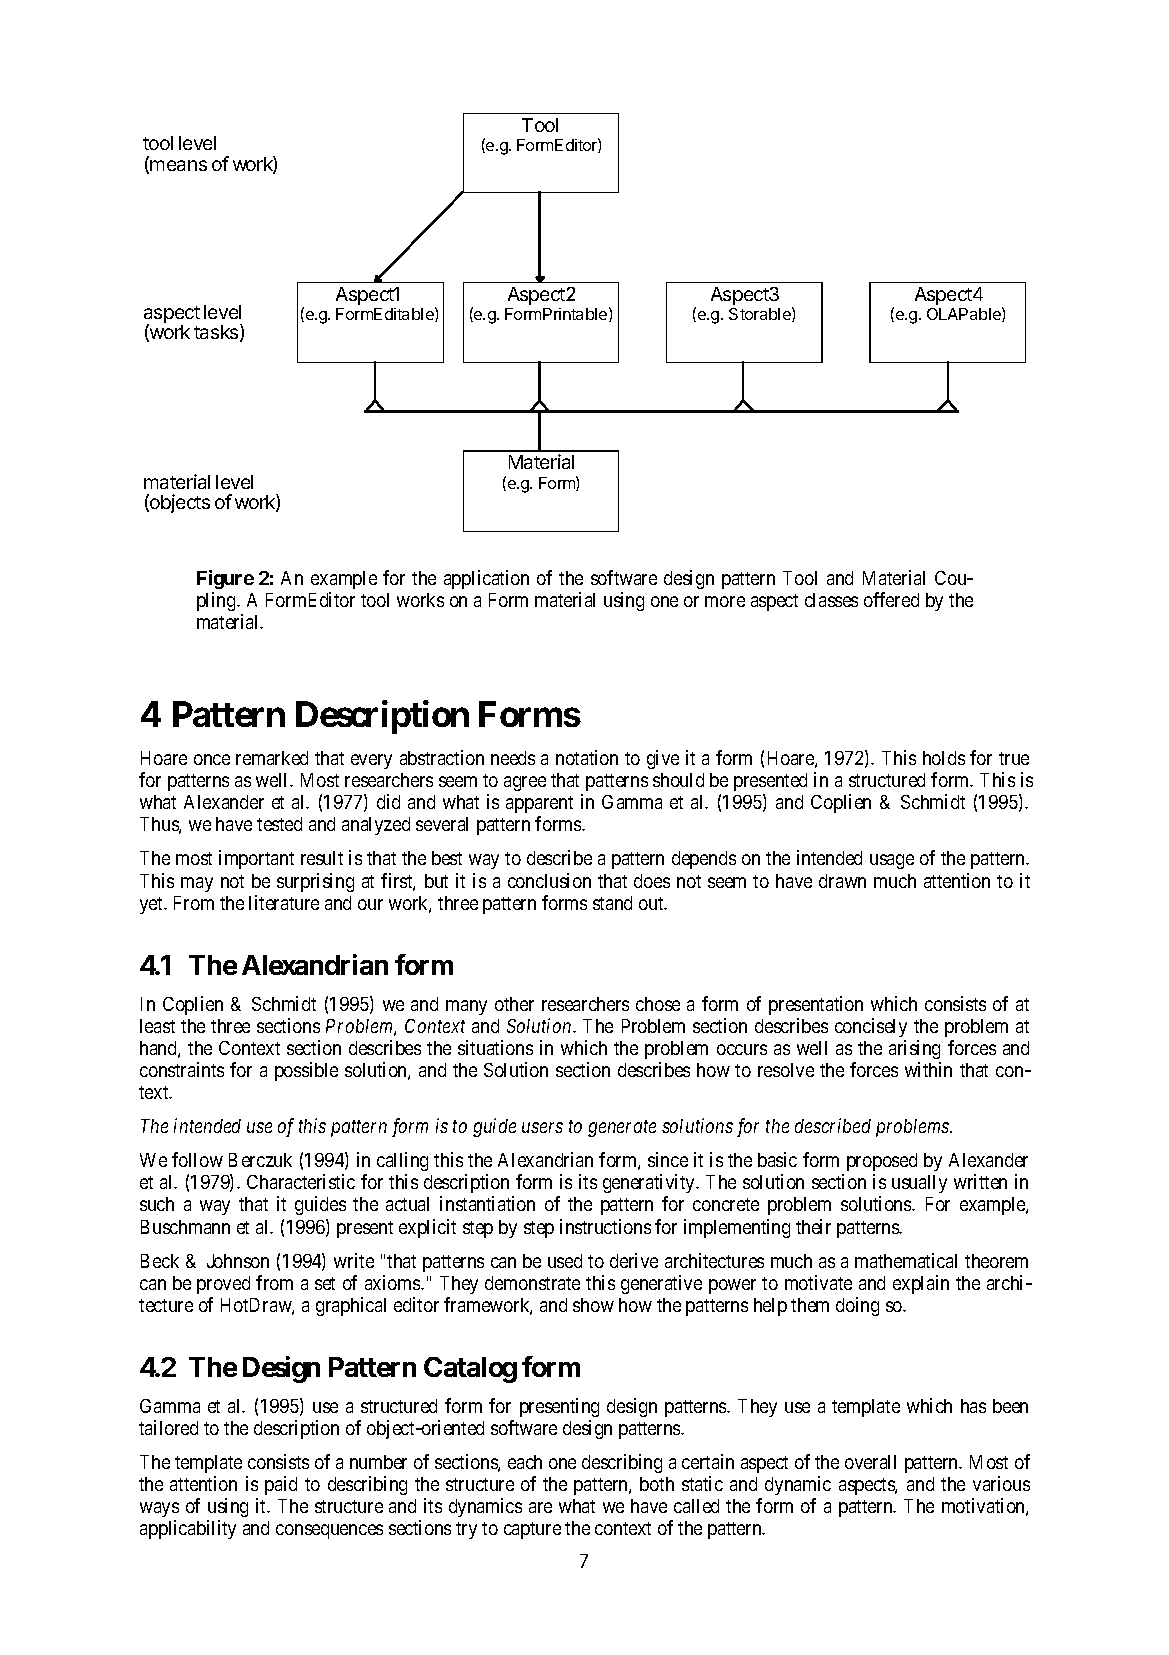 Image resolution: width=1169 pixels, height=1655 pixels. Describe the element at coordinates (256, 859) in the screenshot. I see `important` at that location.
